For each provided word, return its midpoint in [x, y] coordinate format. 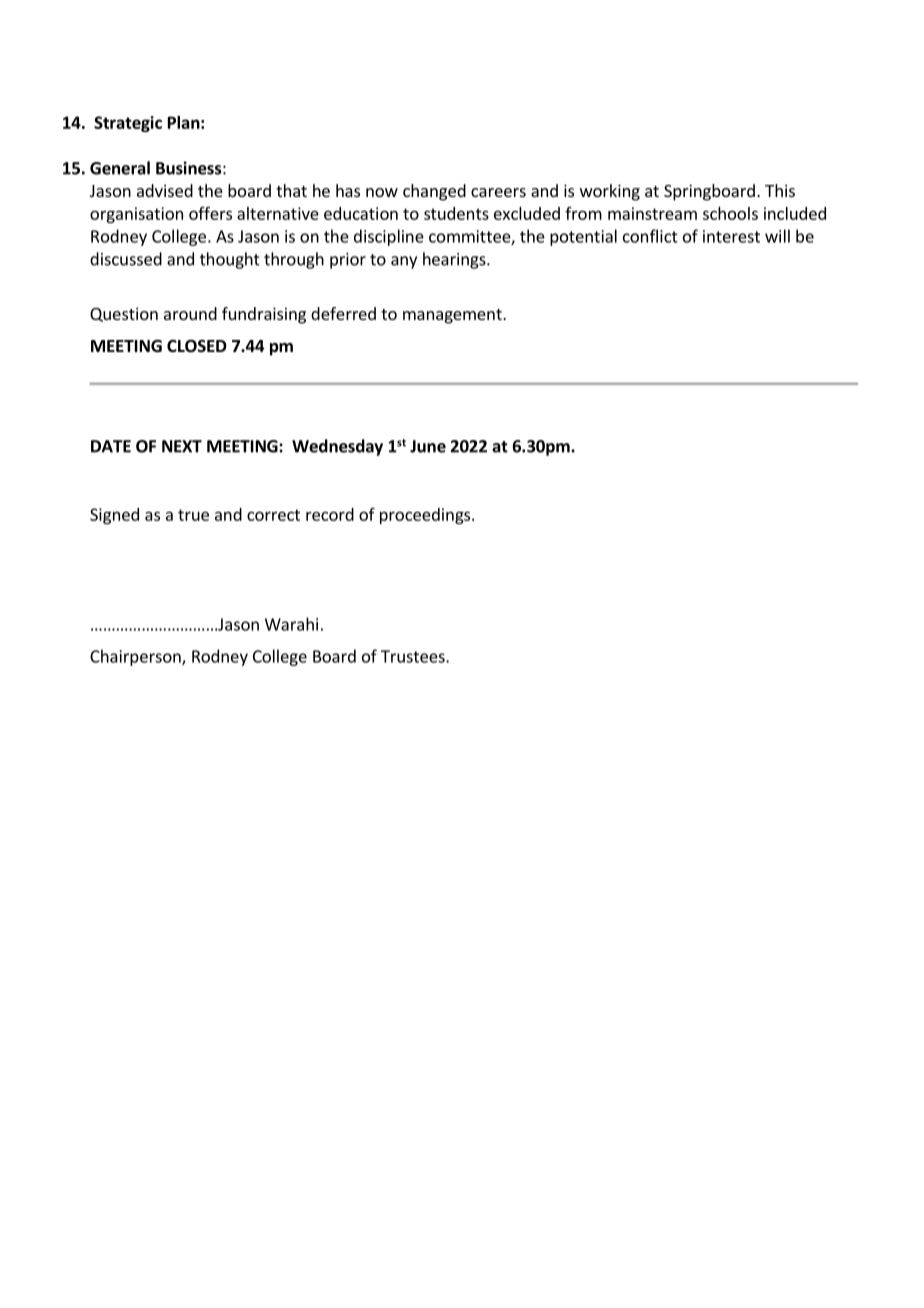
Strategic [128, 124]
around [190, 313]
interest [731, 236]
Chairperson [136, 657]
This [780, 190]
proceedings [425, 516]
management [453, 316]
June [428, 446]
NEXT [182, 446]
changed [434, 192]
